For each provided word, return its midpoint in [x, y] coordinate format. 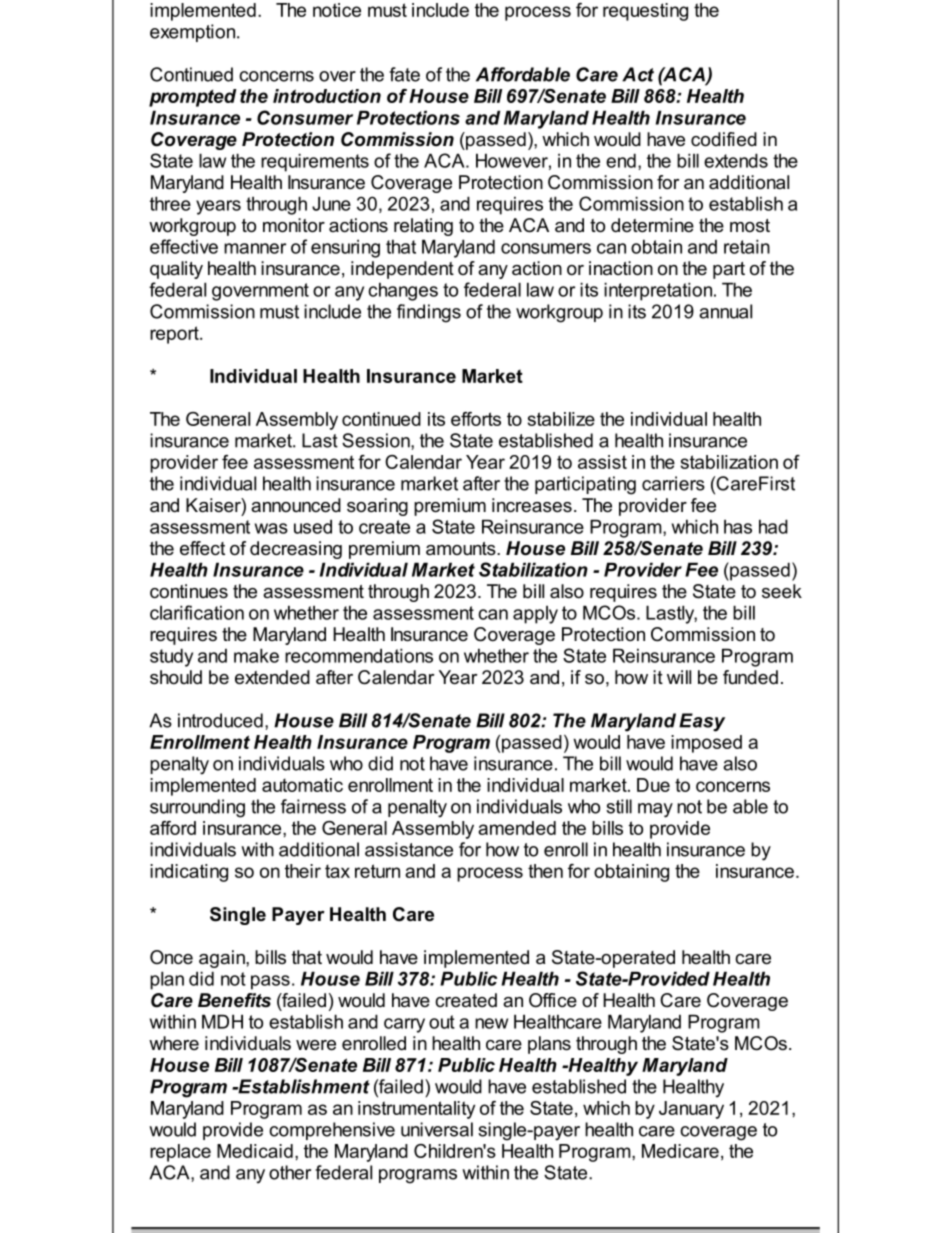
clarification [197, 612]
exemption [194, 33]
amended [517, 828]
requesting [645, 12]
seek [782, 591]
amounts [462, 549]
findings [429, 313]
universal [437, 1129]
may [655, 810]
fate [404, 74]
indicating [189, 873]
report [175, 335]
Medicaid [255, 1151]
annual [725, 311]
